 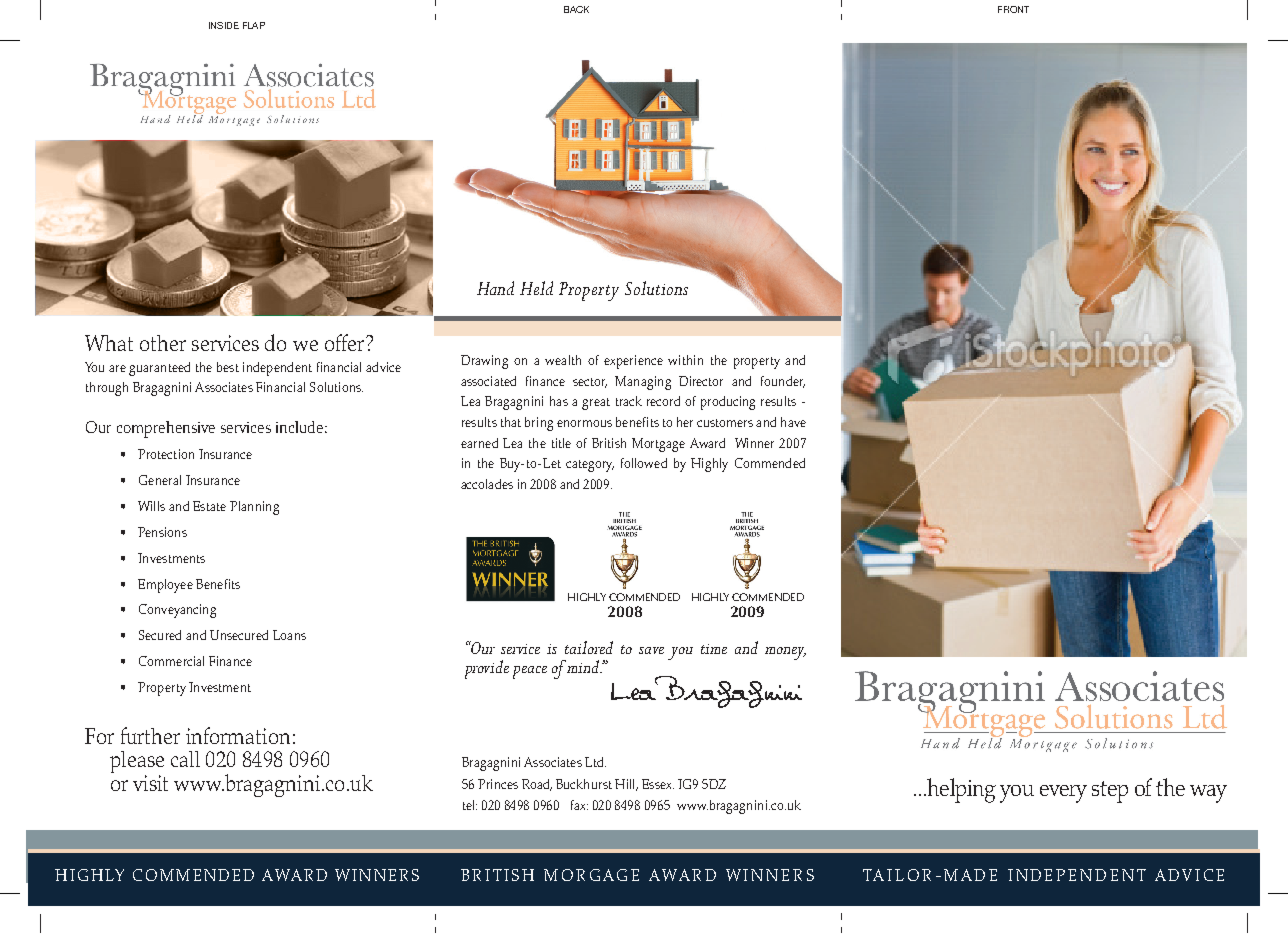 What do you see at coordinates (536, 288) in the screenshot?
I see `Held` at bounding box center [536, 288].
